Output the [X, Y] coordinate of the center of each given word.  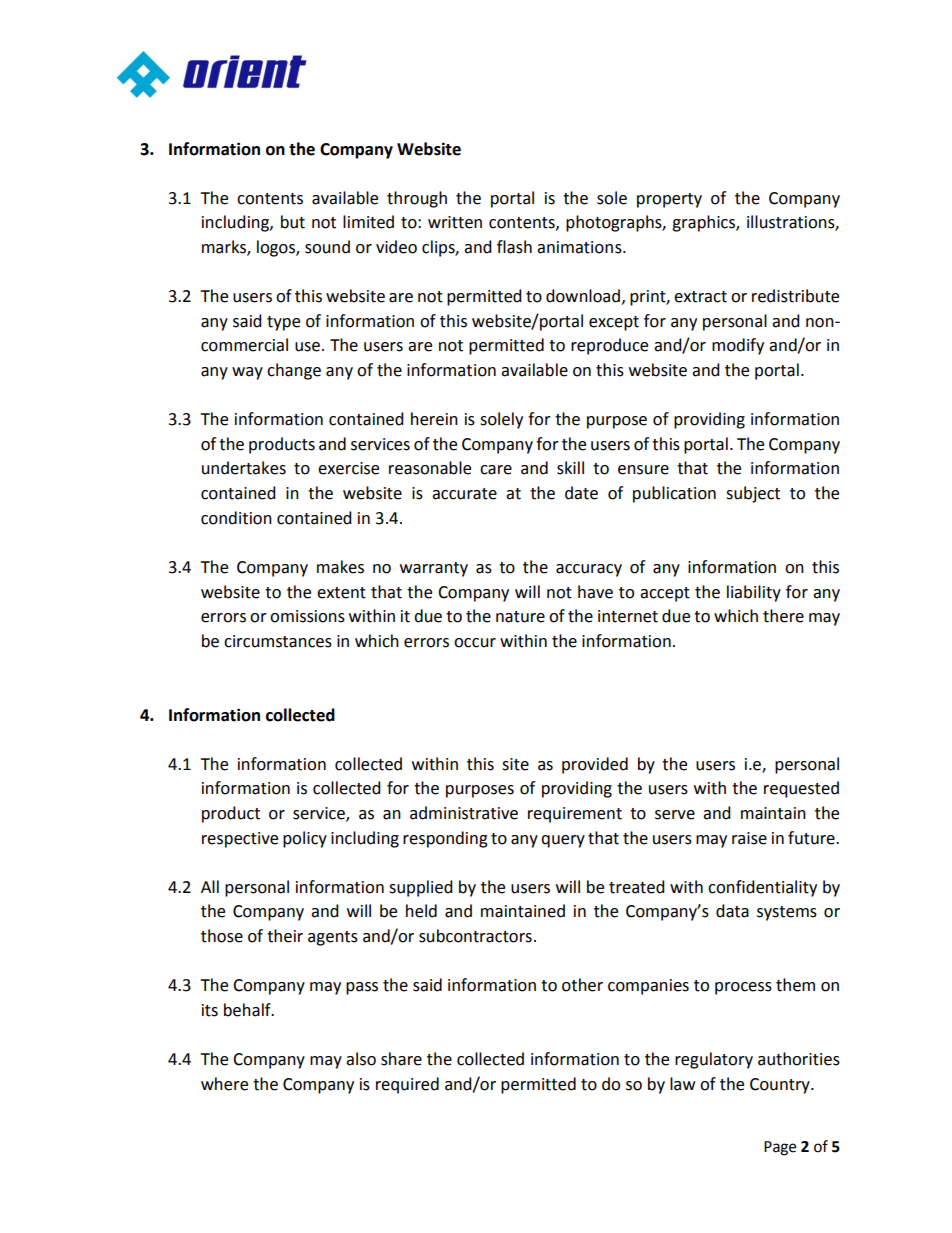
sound [327, 247]
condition [236, 518]
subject [753, 494]
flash [514, 247]
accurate [464, 494]
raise [749, 838]
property [669, 200]
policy [305, 839]
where [224, 1084]
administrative [464, 813]
